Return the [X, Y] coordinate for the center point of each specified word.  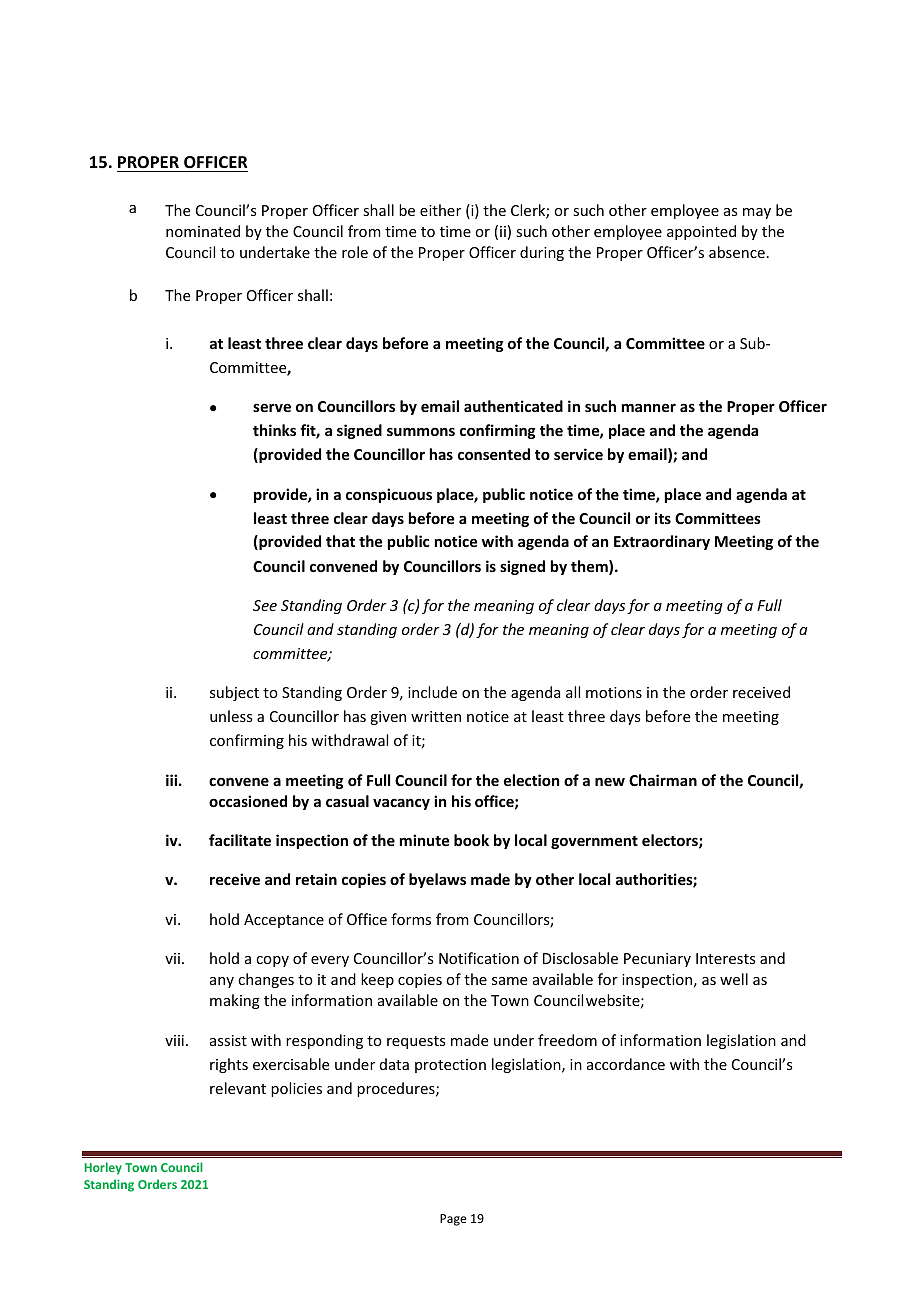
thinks [274, 430]
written [436, 716]
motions [614, 692]
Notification [479, 958]
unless [231, 716]
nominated [203, 231]
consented [494, 454]
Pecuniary [657, 960]
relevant [238, 1088]
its [663, 518]
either [440, 210]
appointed [701, 232]
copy [272, 961]
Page [453, 1220]
